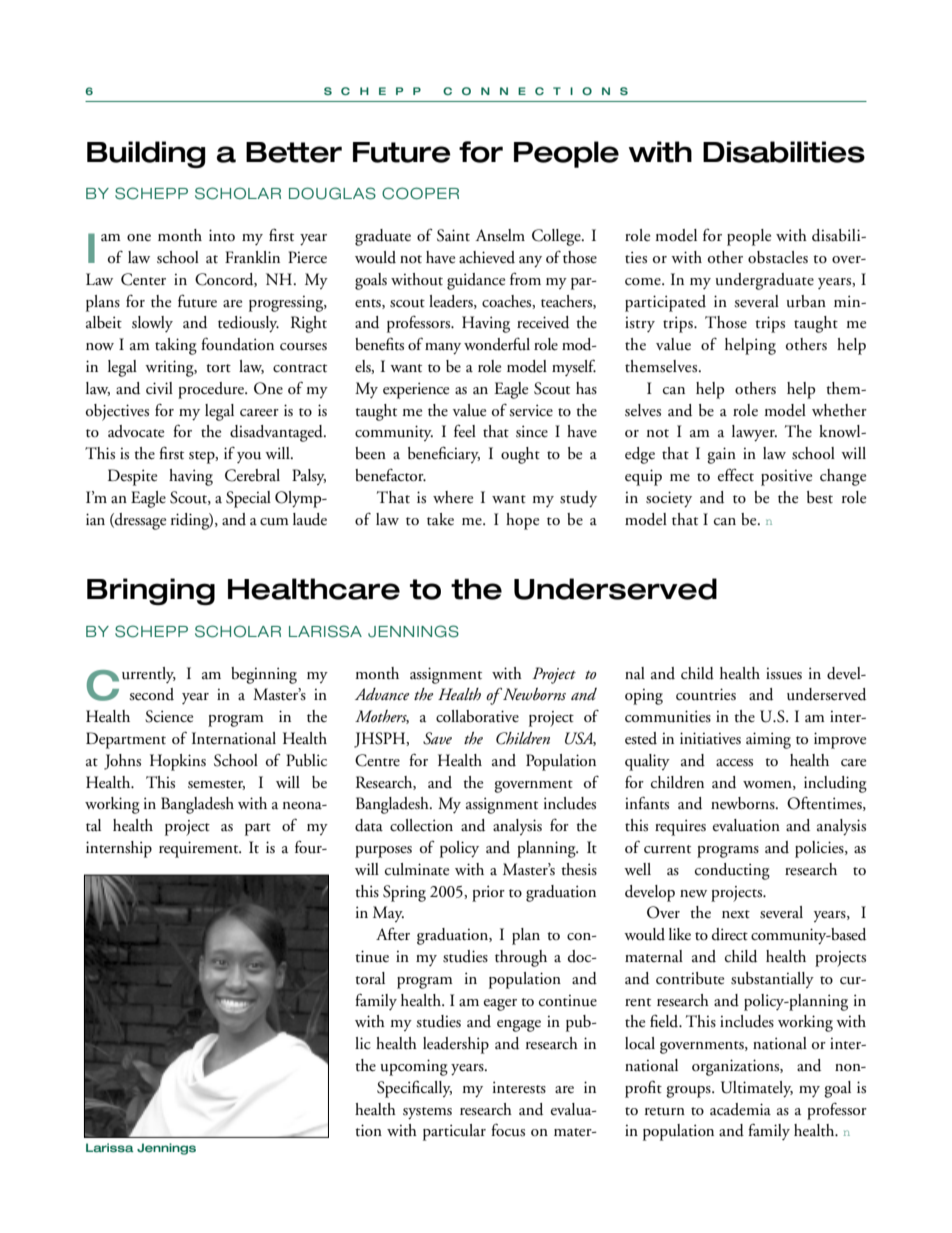 The height and width of the screenshot is (1233, 952). Describe the element at coordinates (146, 154) in the screenshot. I see `Building` at that location.
